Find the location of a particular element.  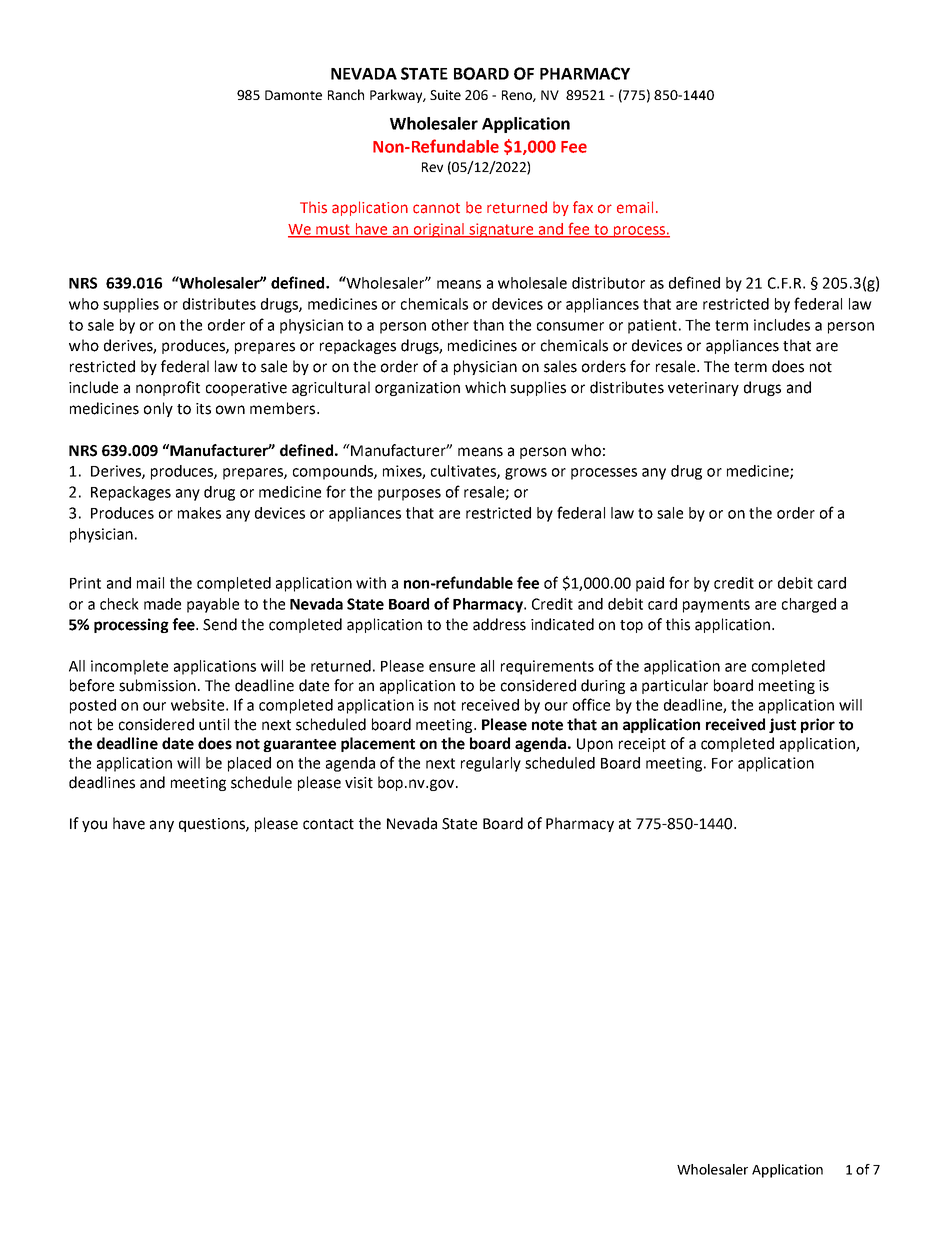

fax is located at coordinates (583, 207).
